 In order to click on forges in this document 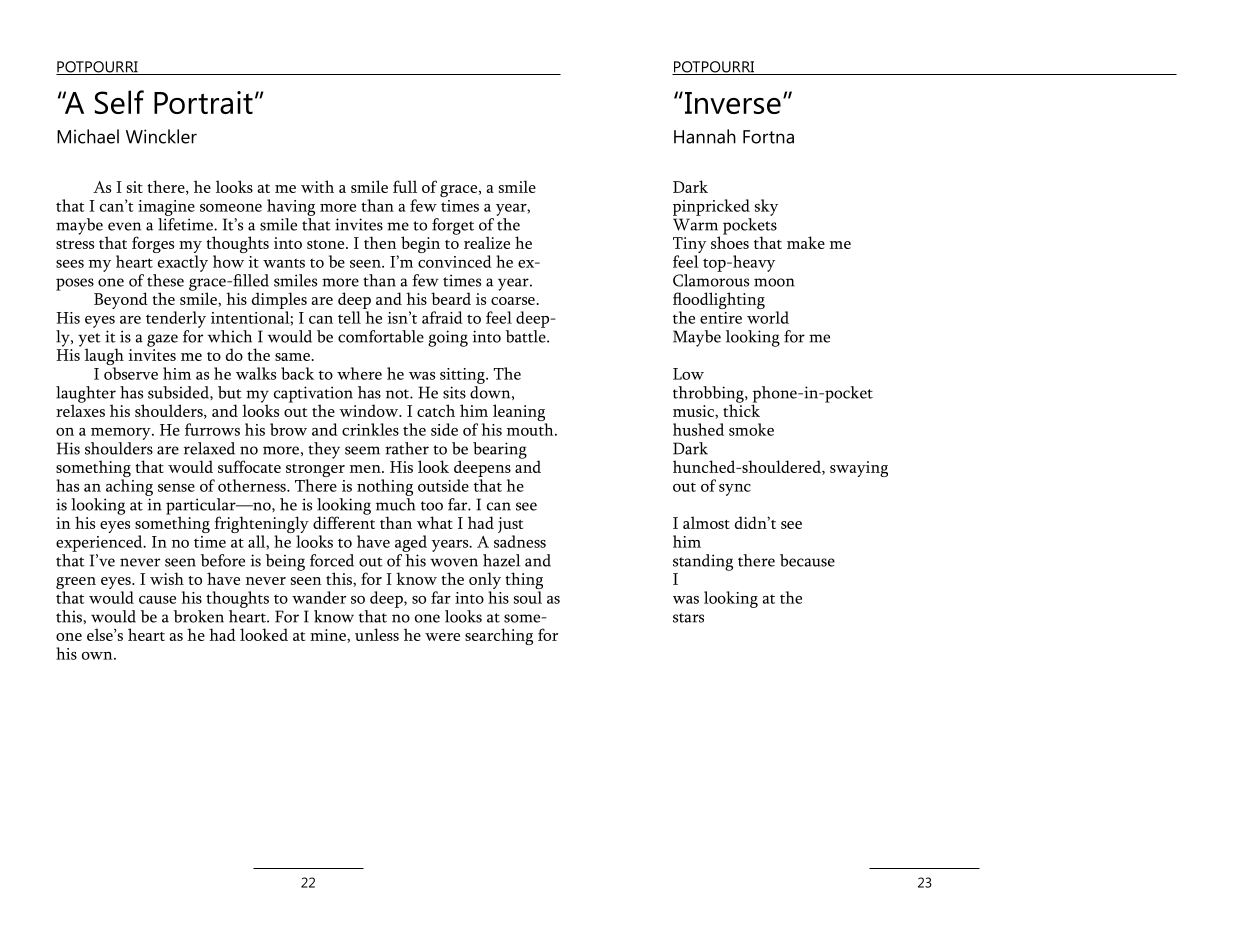, I will do `click(153, 244)`.
